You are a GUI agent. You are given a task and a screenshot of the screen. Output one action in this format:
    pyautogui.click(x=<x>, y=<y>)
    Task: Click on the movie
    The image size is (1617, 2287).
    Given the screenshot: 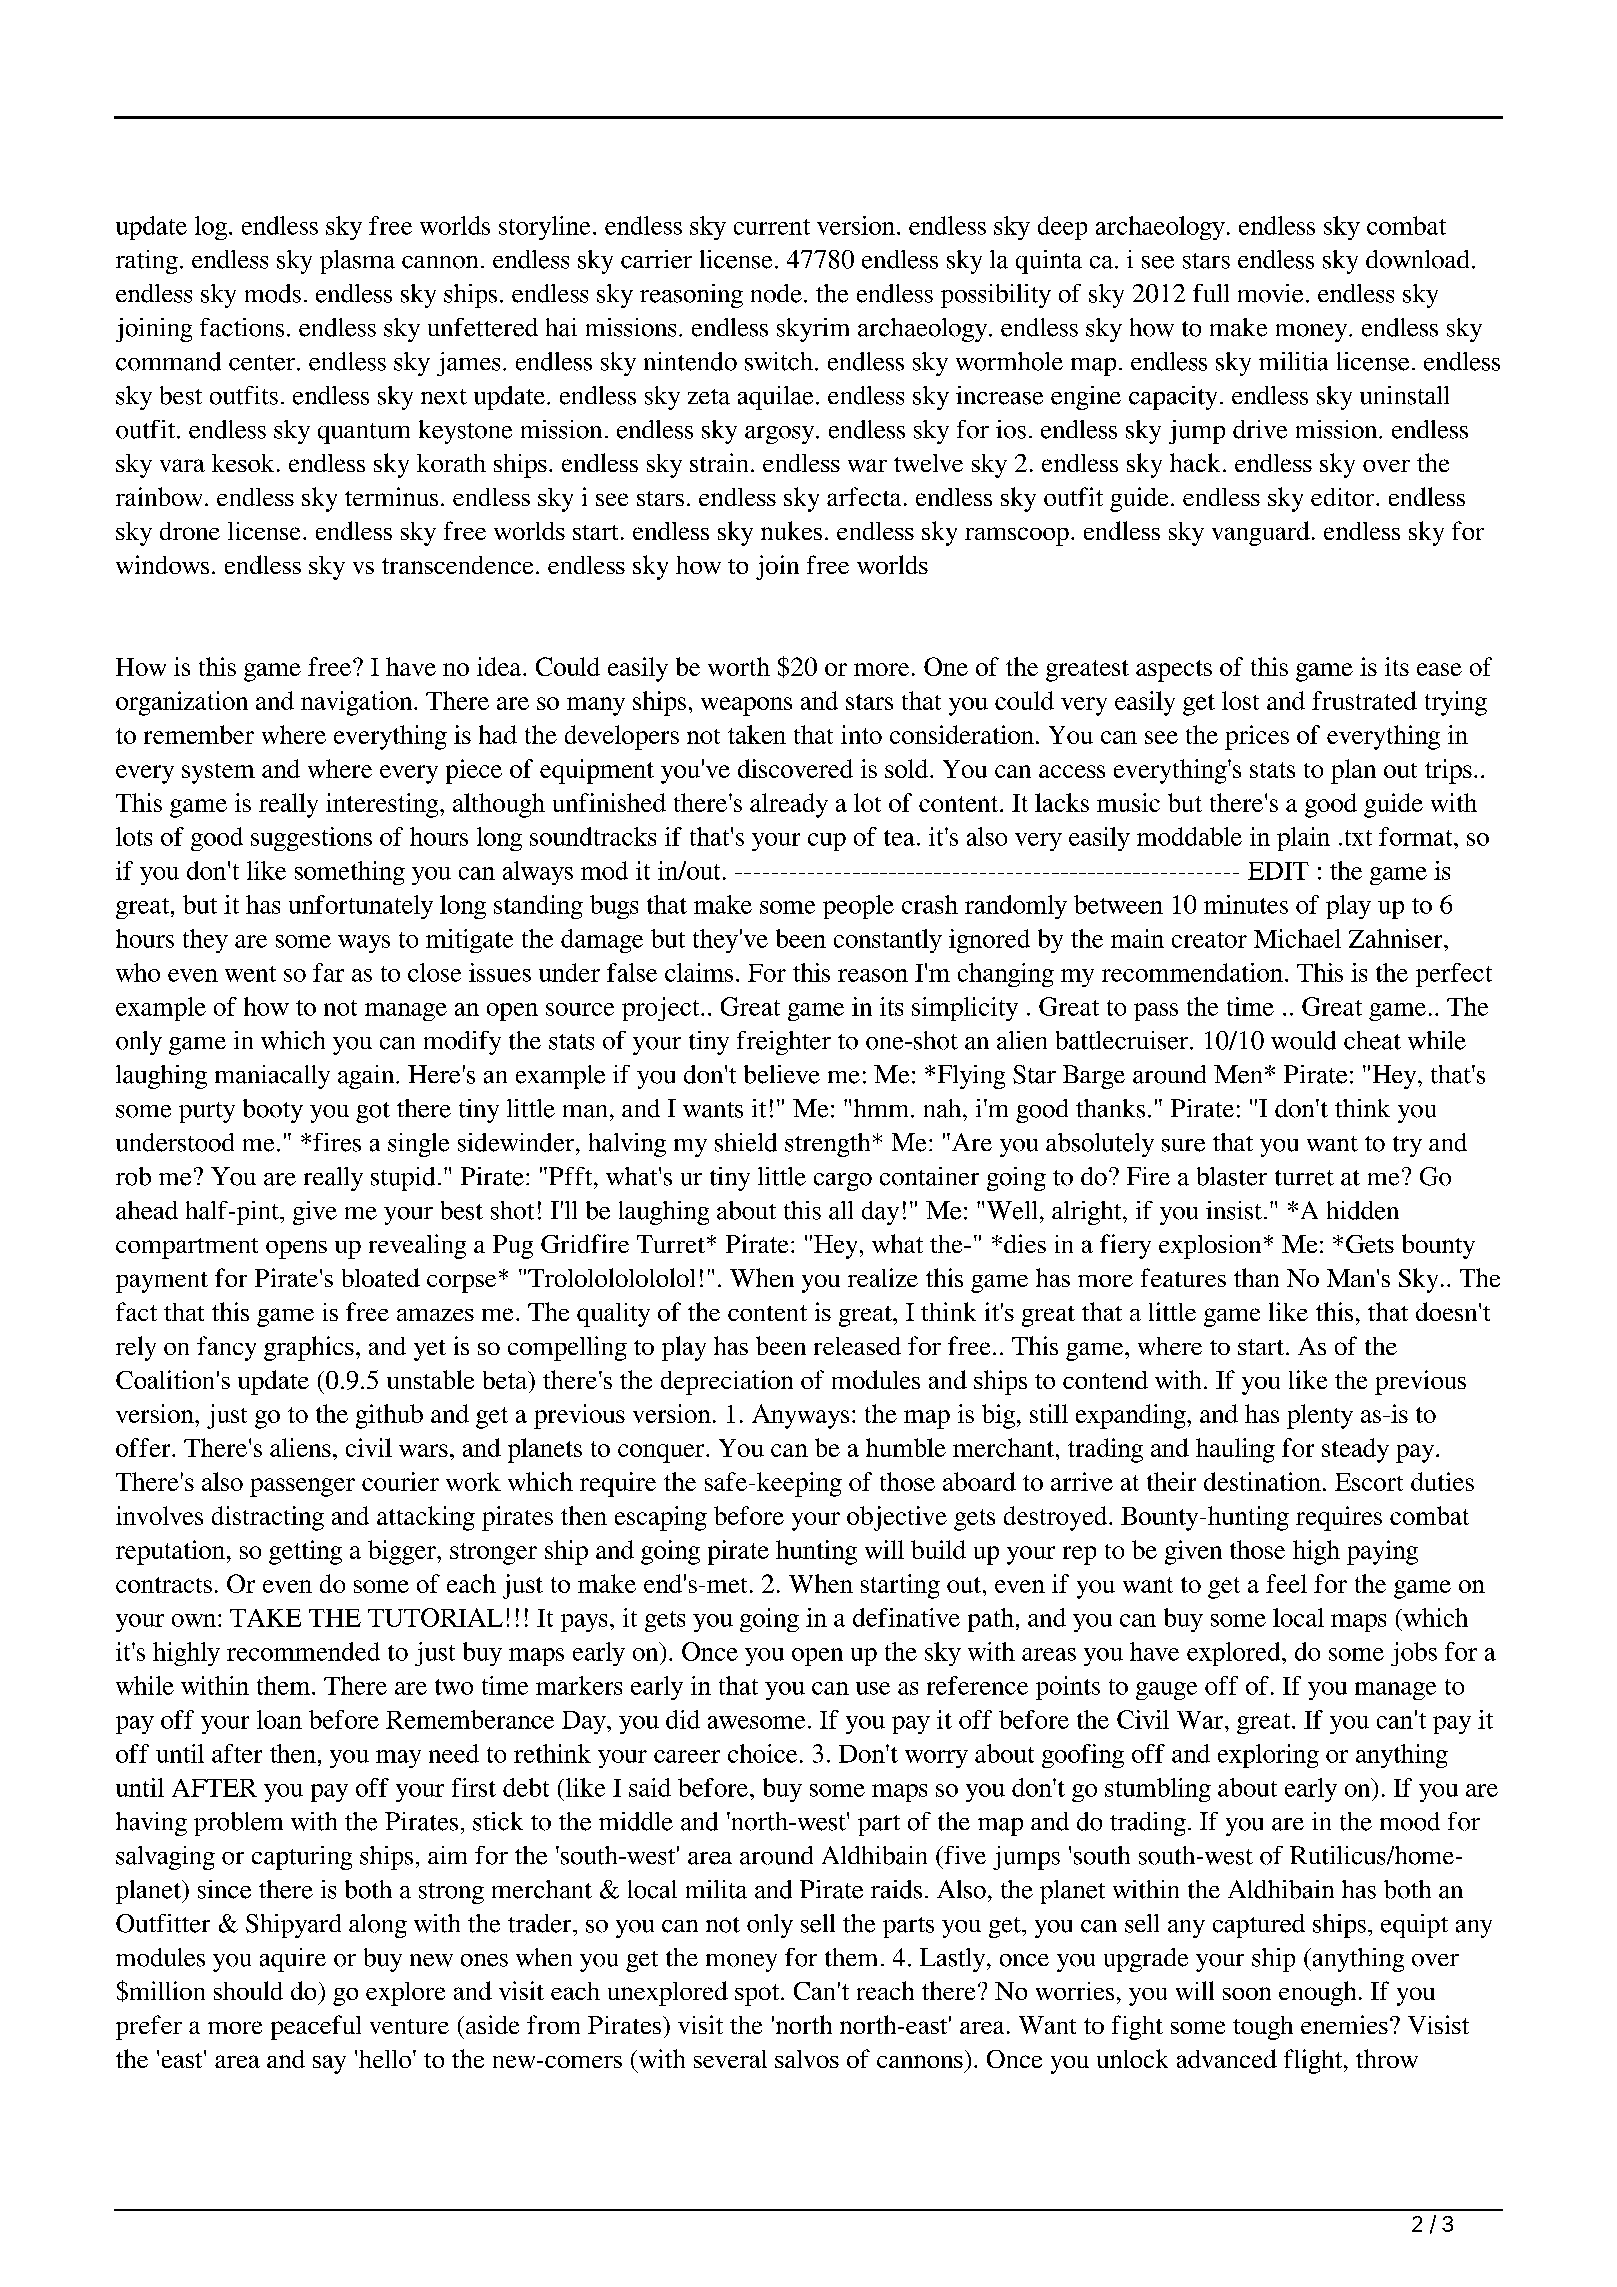 What is the action you would take?
    pyautogui.click(x=1270, y=293)
